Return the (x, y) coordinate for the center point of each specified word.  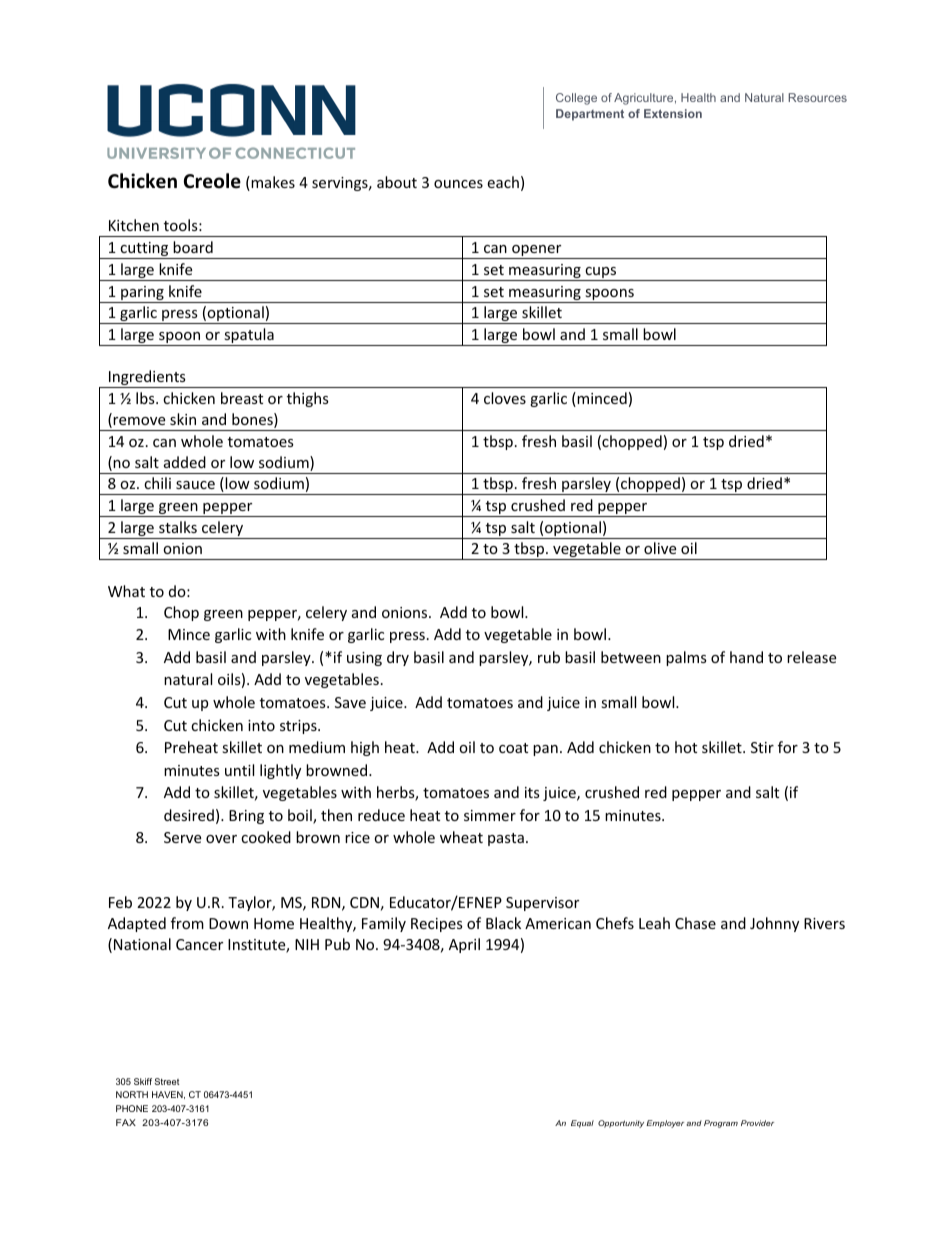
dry (398, 658)
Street (167, 1081)
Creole (212, 181)
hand (746, 657)
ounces (458, 184)
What (126, 591)
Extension (673, 113)
